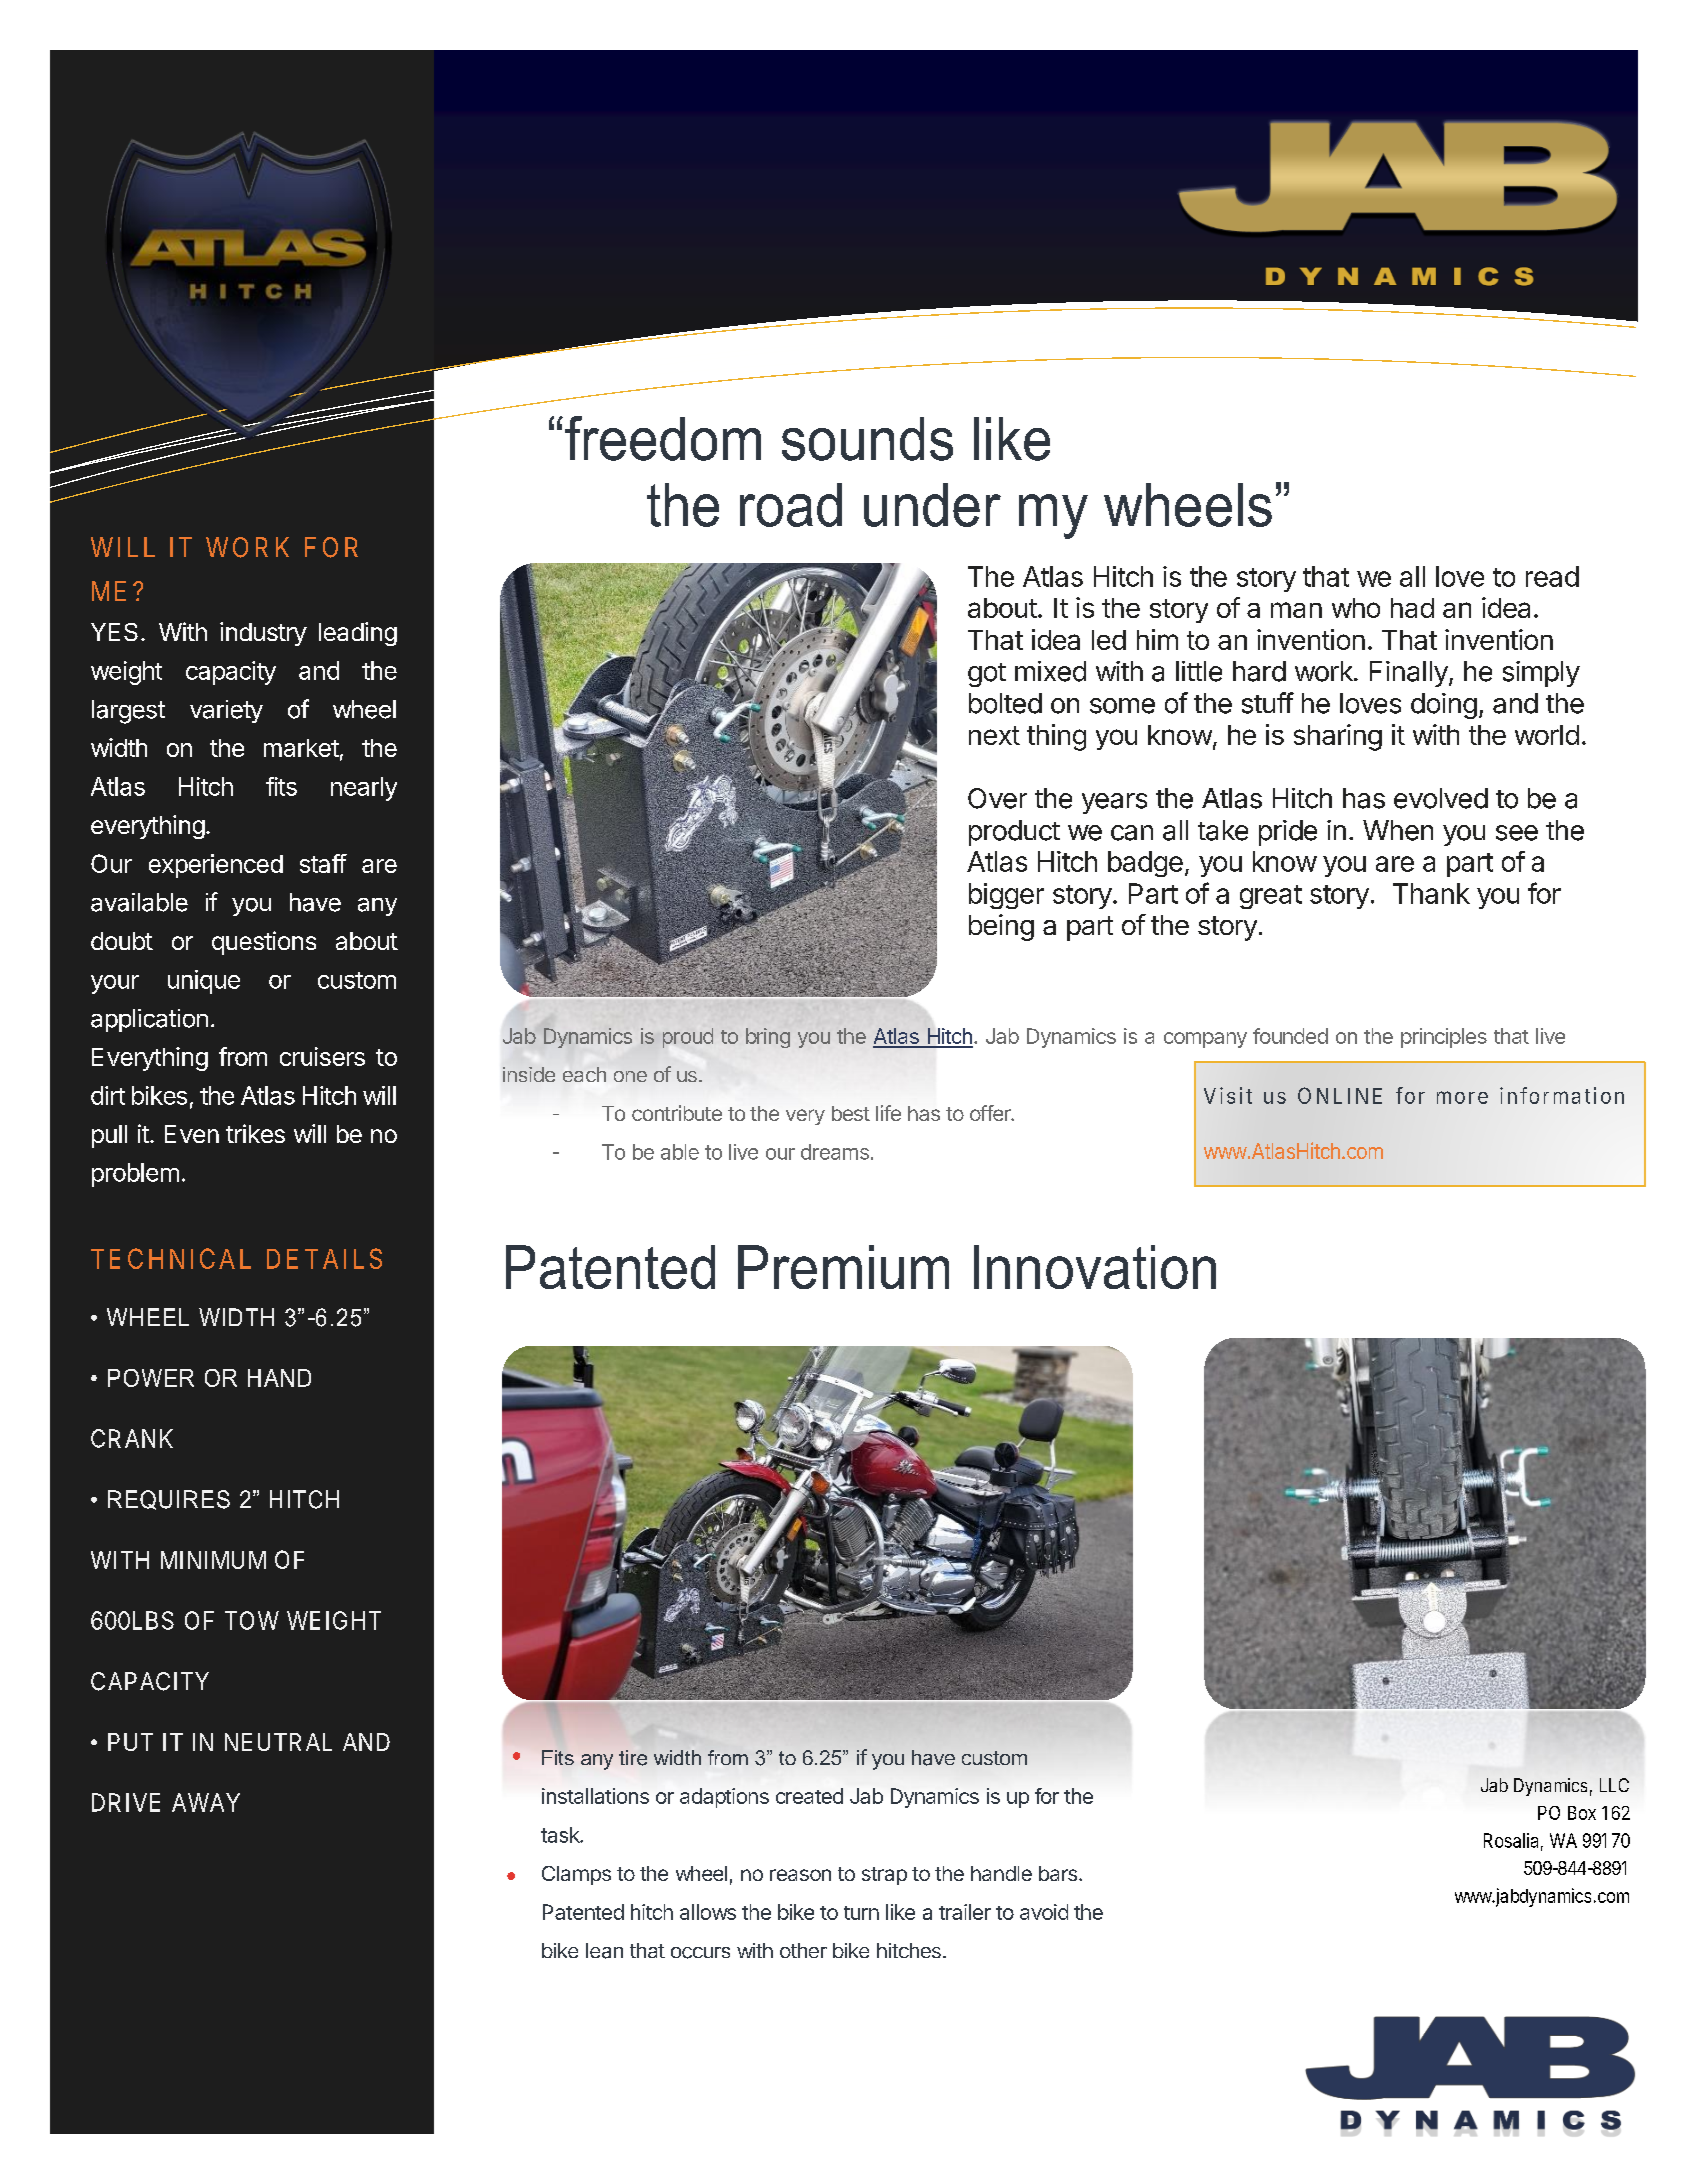 The width and height of the screenshot is (1688, 2184). What do you see at coordinates (633, 1758) in the screenshot?
I see `tire` at bounding box center [633, 1758].
